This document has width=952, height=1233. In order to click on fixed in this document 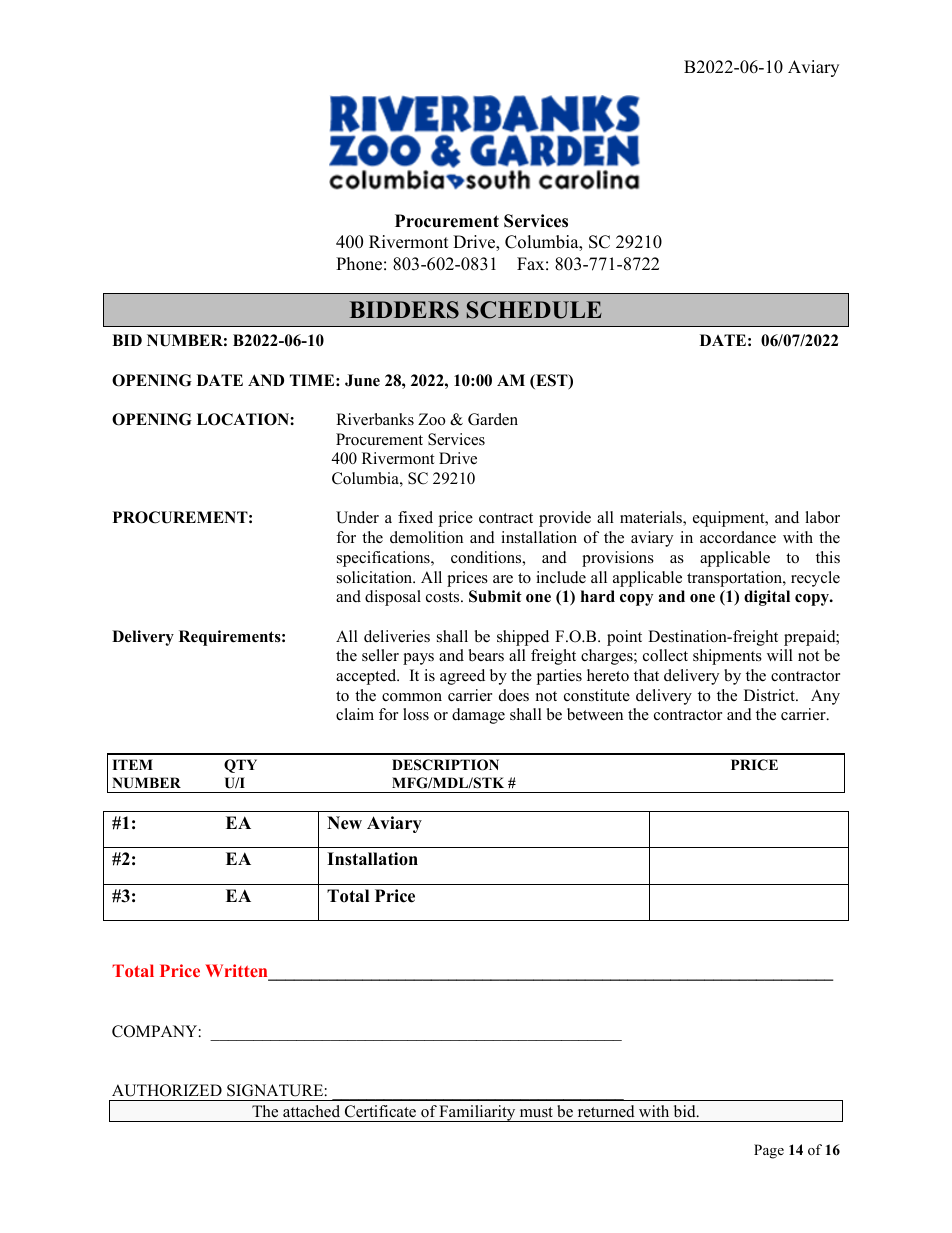, I will do `click(415, 517)`.
